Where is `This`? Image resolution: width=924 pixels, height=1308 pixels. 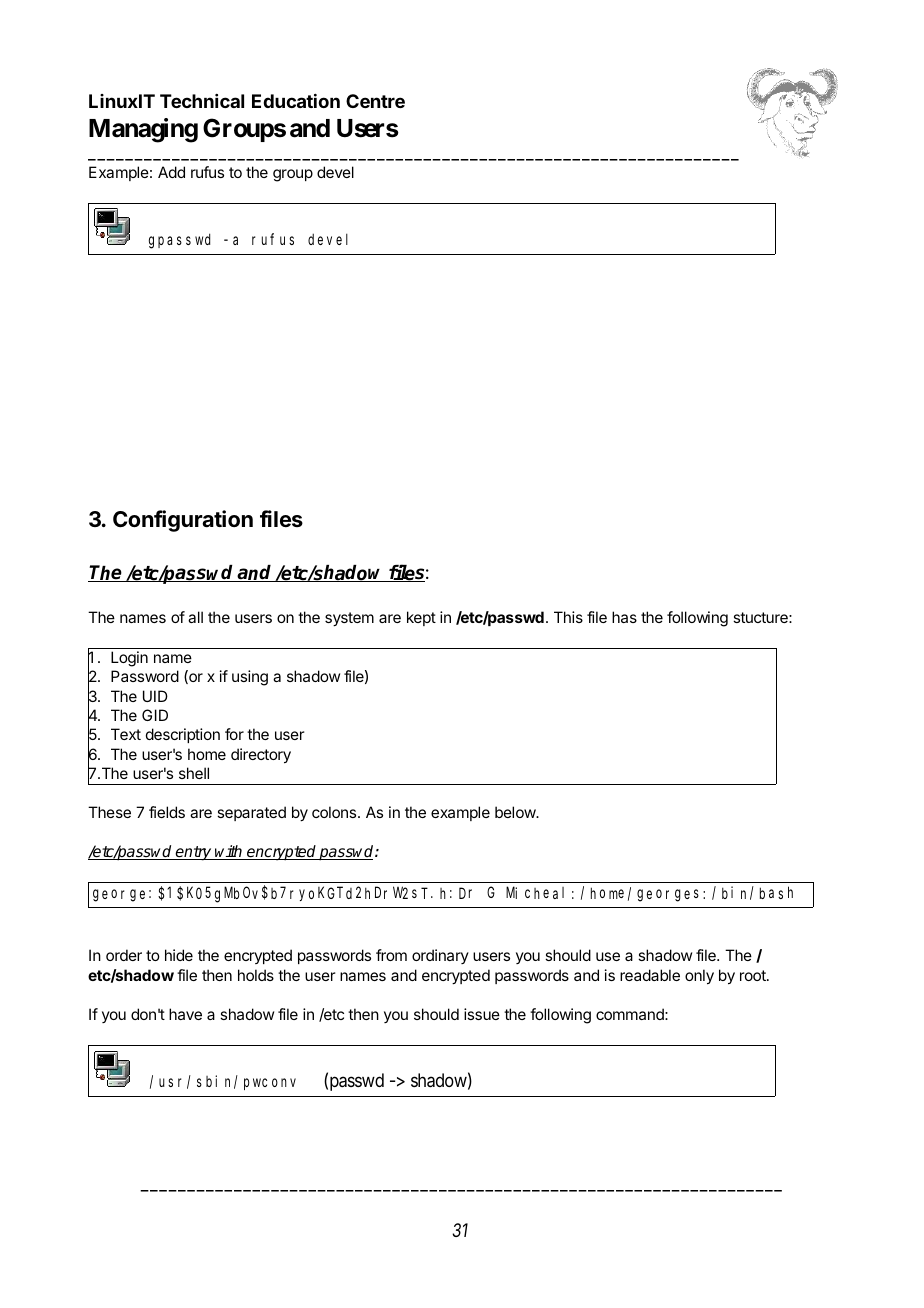 This is located at coordinates (568, 617).
